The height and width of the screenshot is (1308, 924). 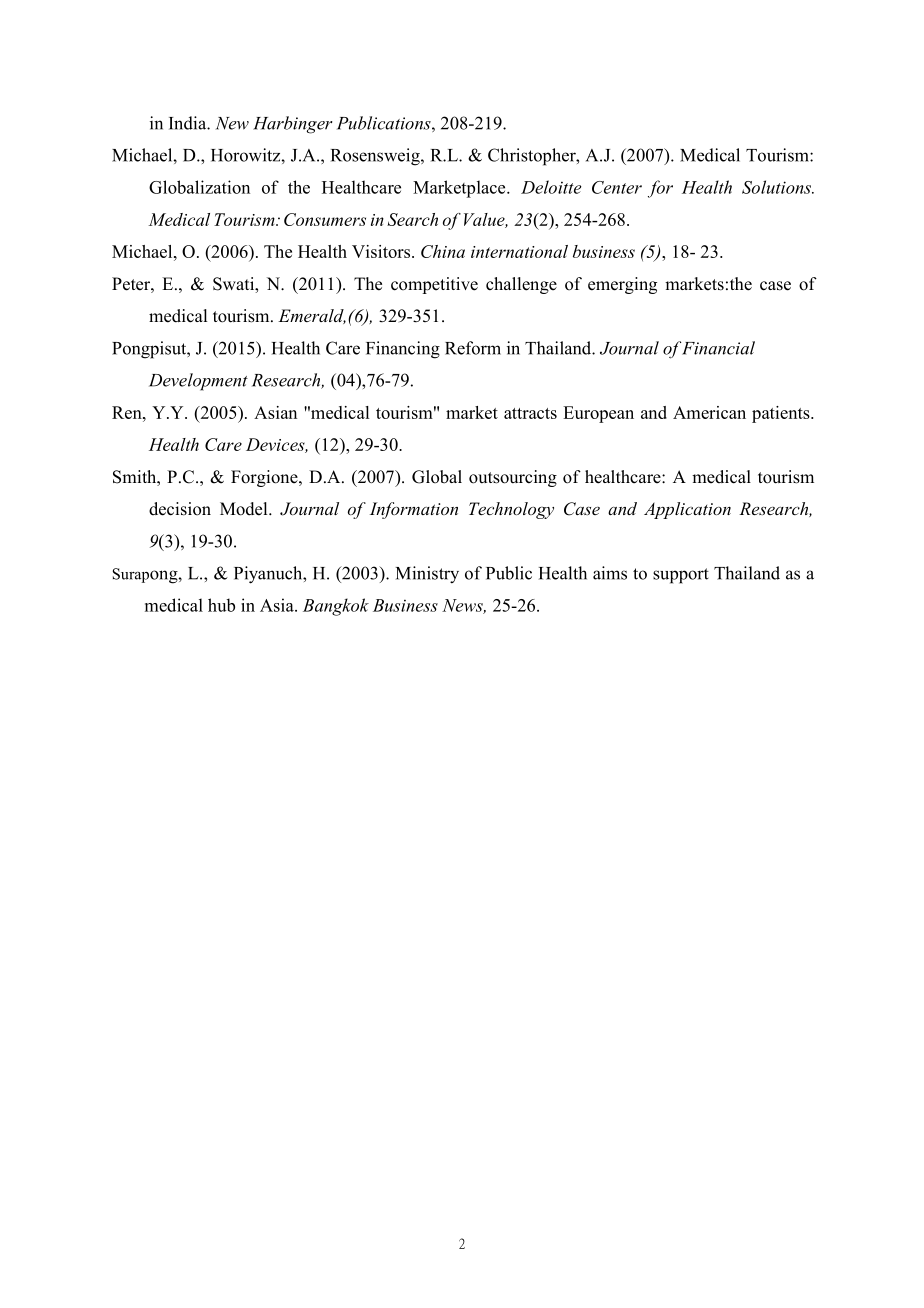 I want to click on emerging, so click(x=622, y=285).
